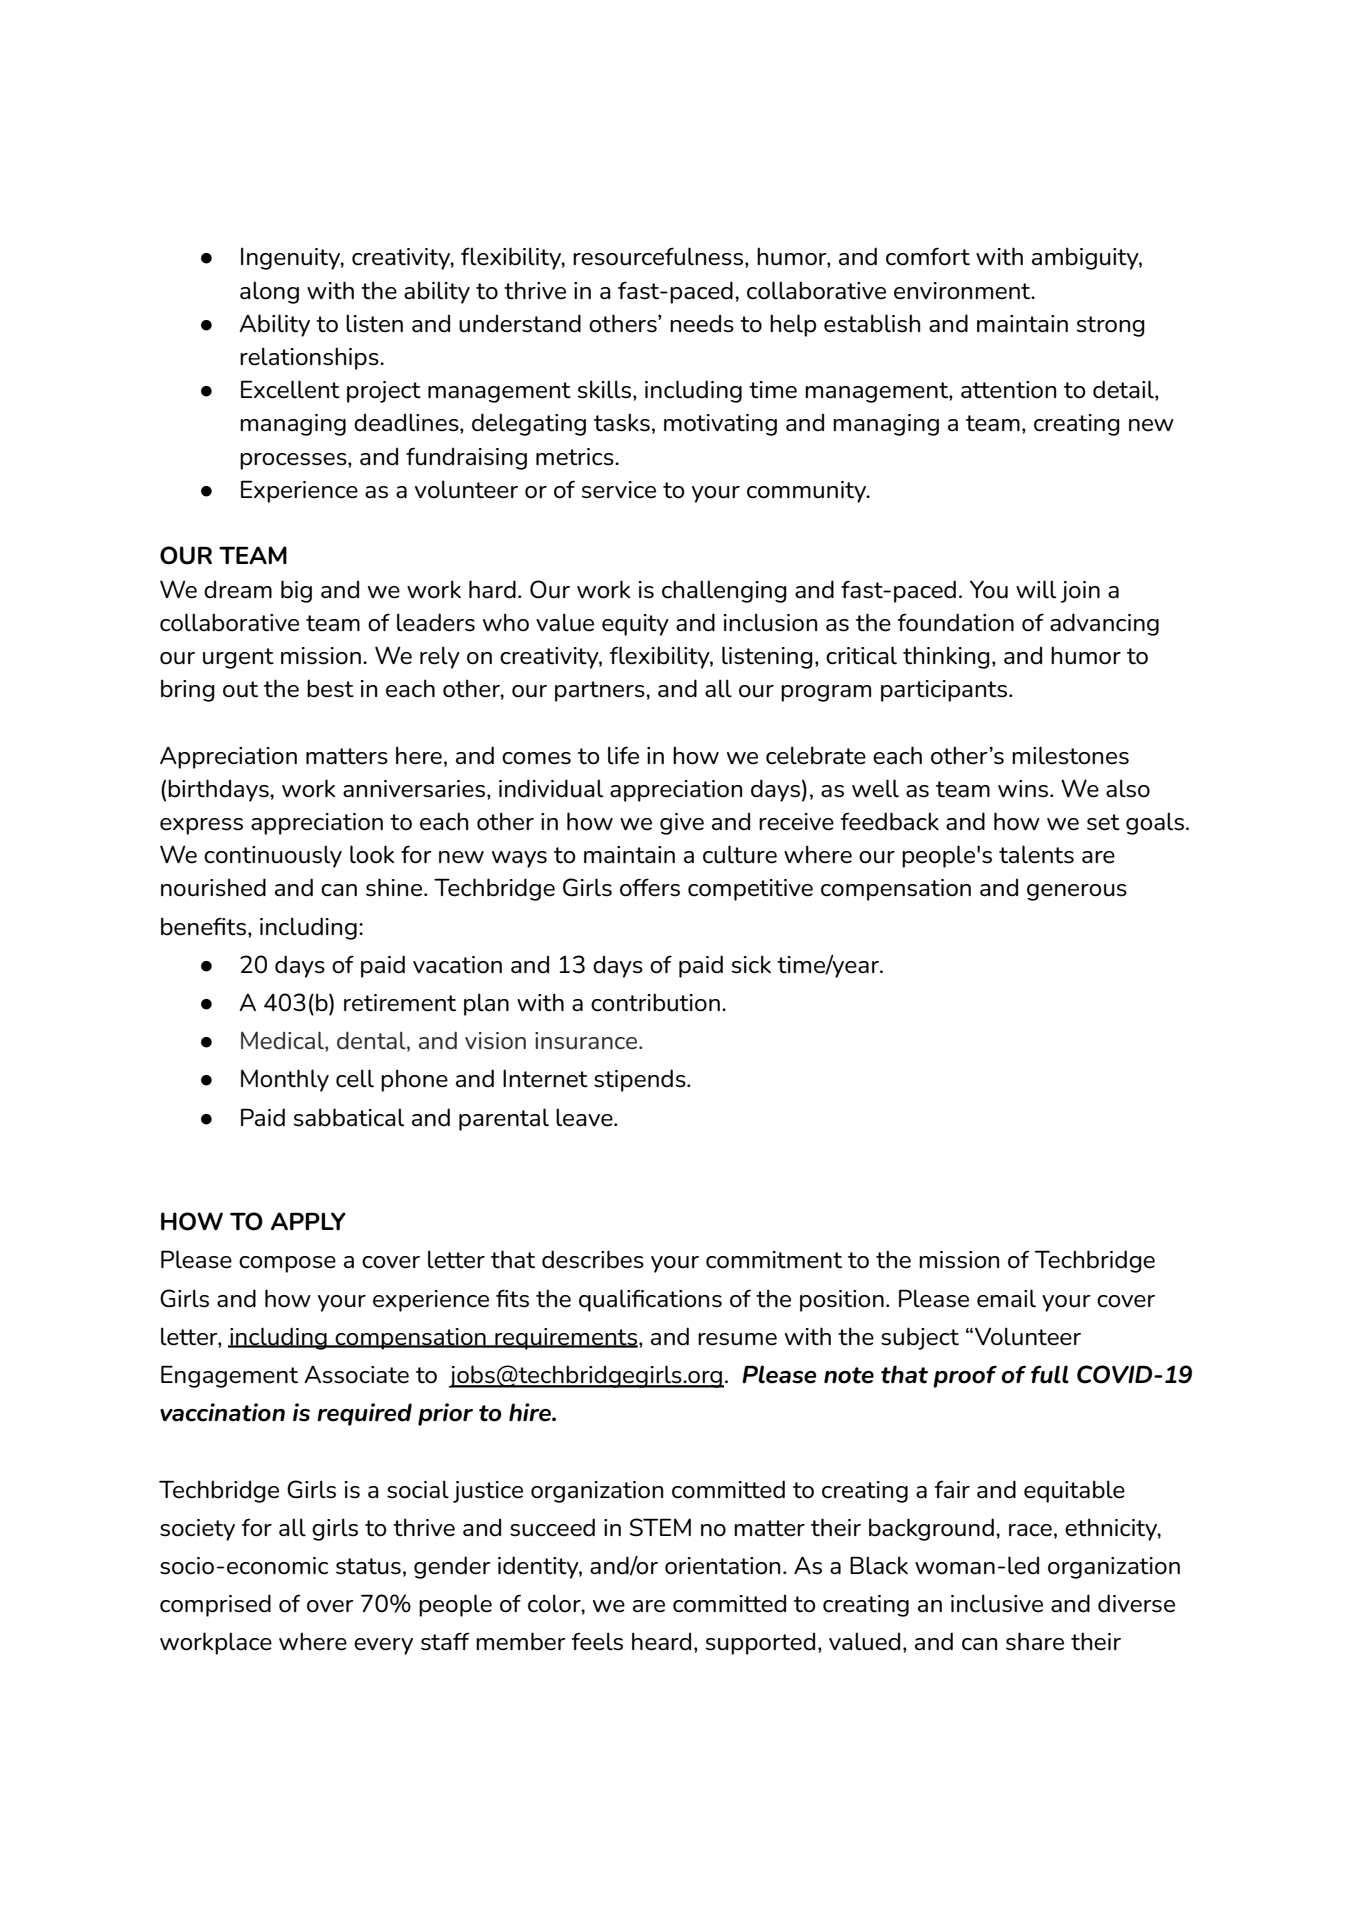 The width and height of the image is (1355, 1916). Describe the element at coordinates (368, 1566) in the image. I see `status` at that location.
